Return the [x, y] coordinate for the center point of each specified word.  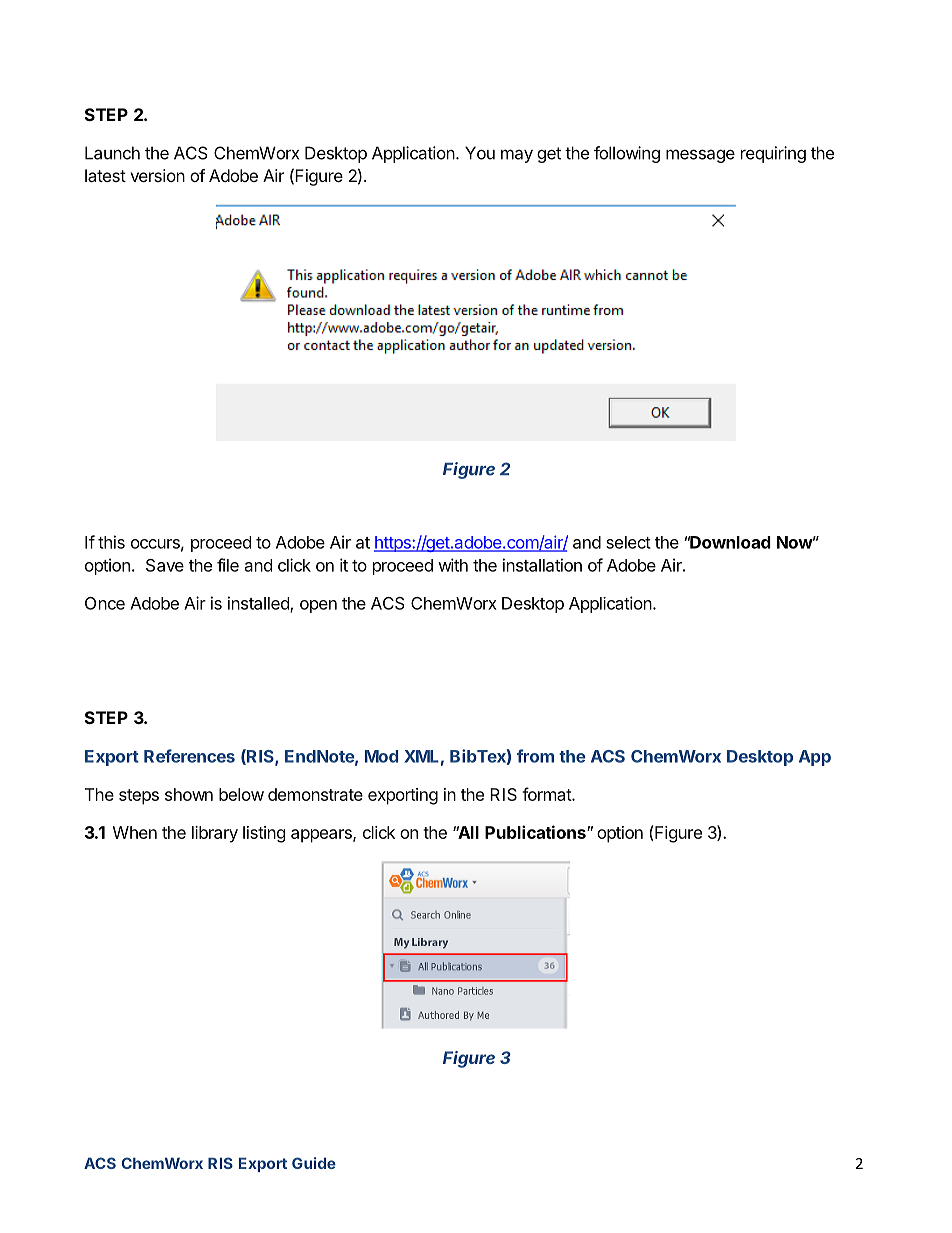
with [453, 565]
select [628, 542]
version [157, 175]
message [700, 156]
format [547, 794]
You [480, 153]
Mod [381, 756]
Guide [314, 1163]
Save [165, 565]
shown [189, 794]
